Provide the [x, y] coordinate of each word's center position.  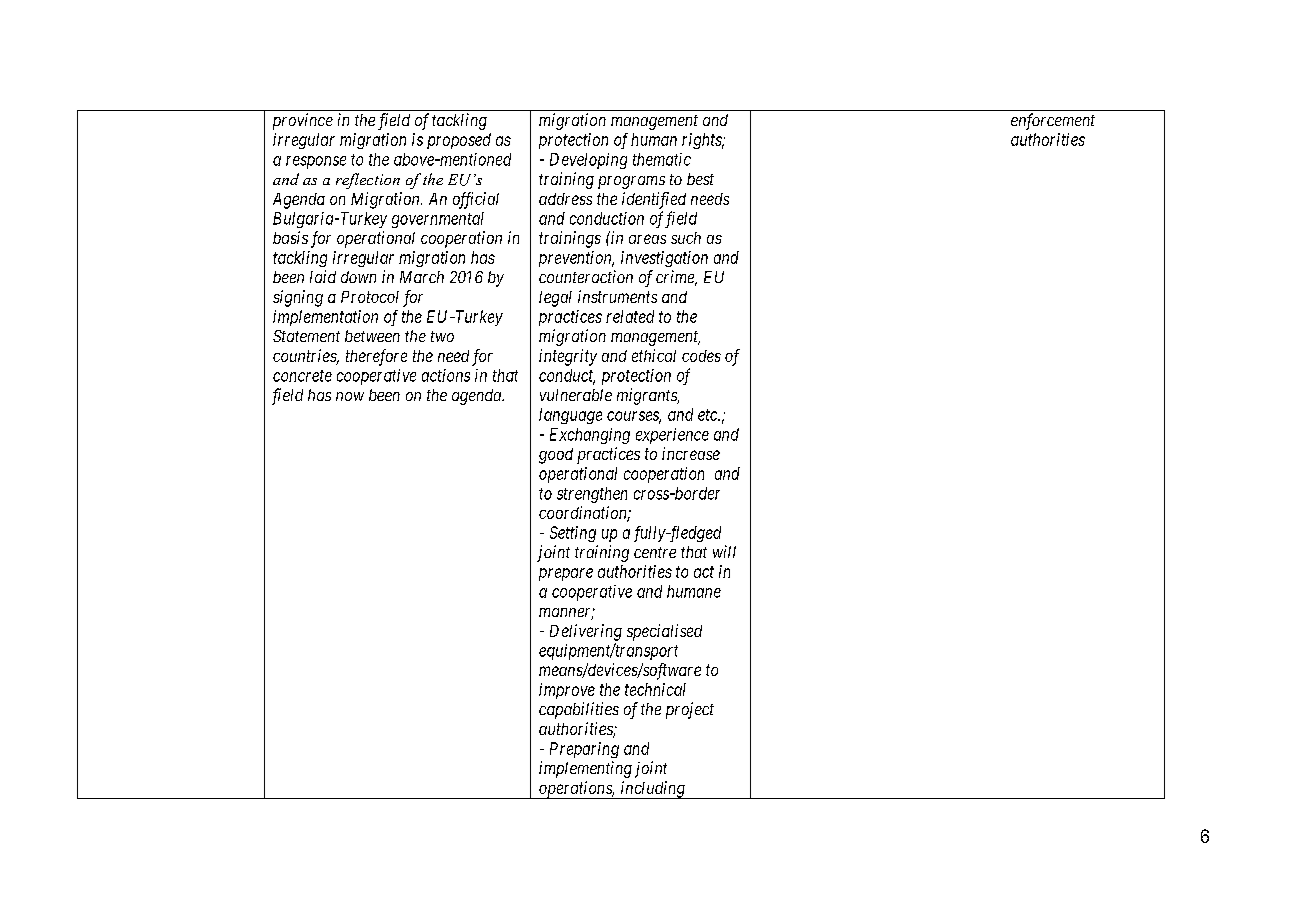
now [350, 396]
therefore [376, 357]
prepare [566, 574]
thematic [662, 159]
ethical [654, 355]
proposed [459, 141]
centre [655, 552]
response [316, 162]
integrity [568, 357]
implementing [585, 769]
